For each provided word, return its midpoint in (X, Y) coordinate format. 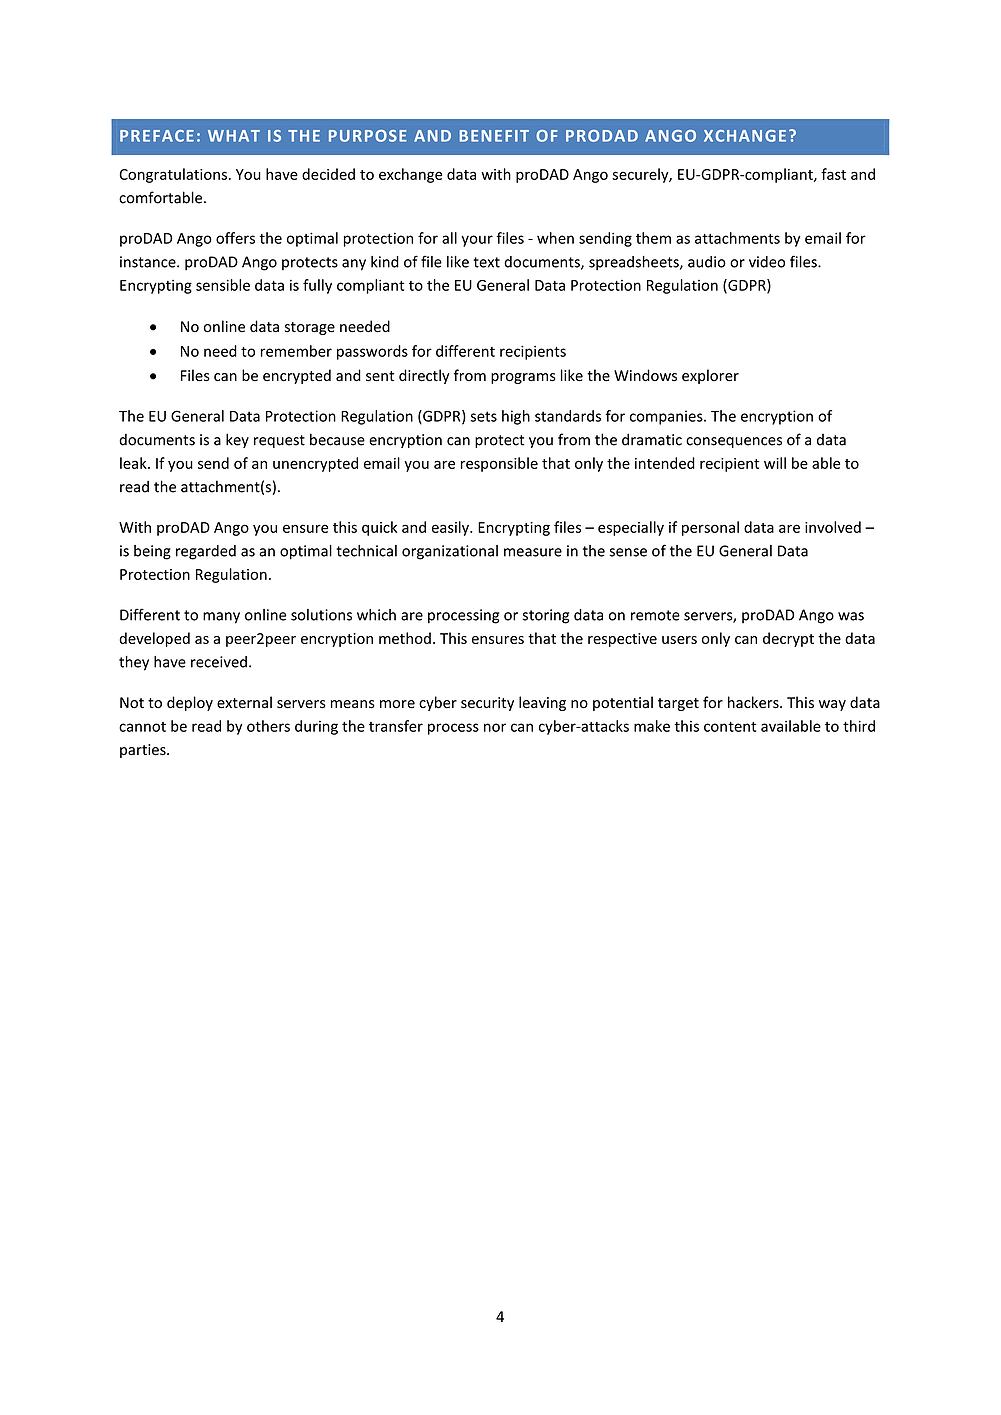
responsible (499, 464)
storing (546, 616)
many (221, 618)
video (767, 262)
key (237, 440)
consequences (734, 442)
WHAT (234, 136)
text (486, 262)
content (730, 727)
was (851, 616)
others (268, 726)
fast (833, 174)
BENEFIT (494, 136)
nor (495, 727)
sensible (223, 285)
